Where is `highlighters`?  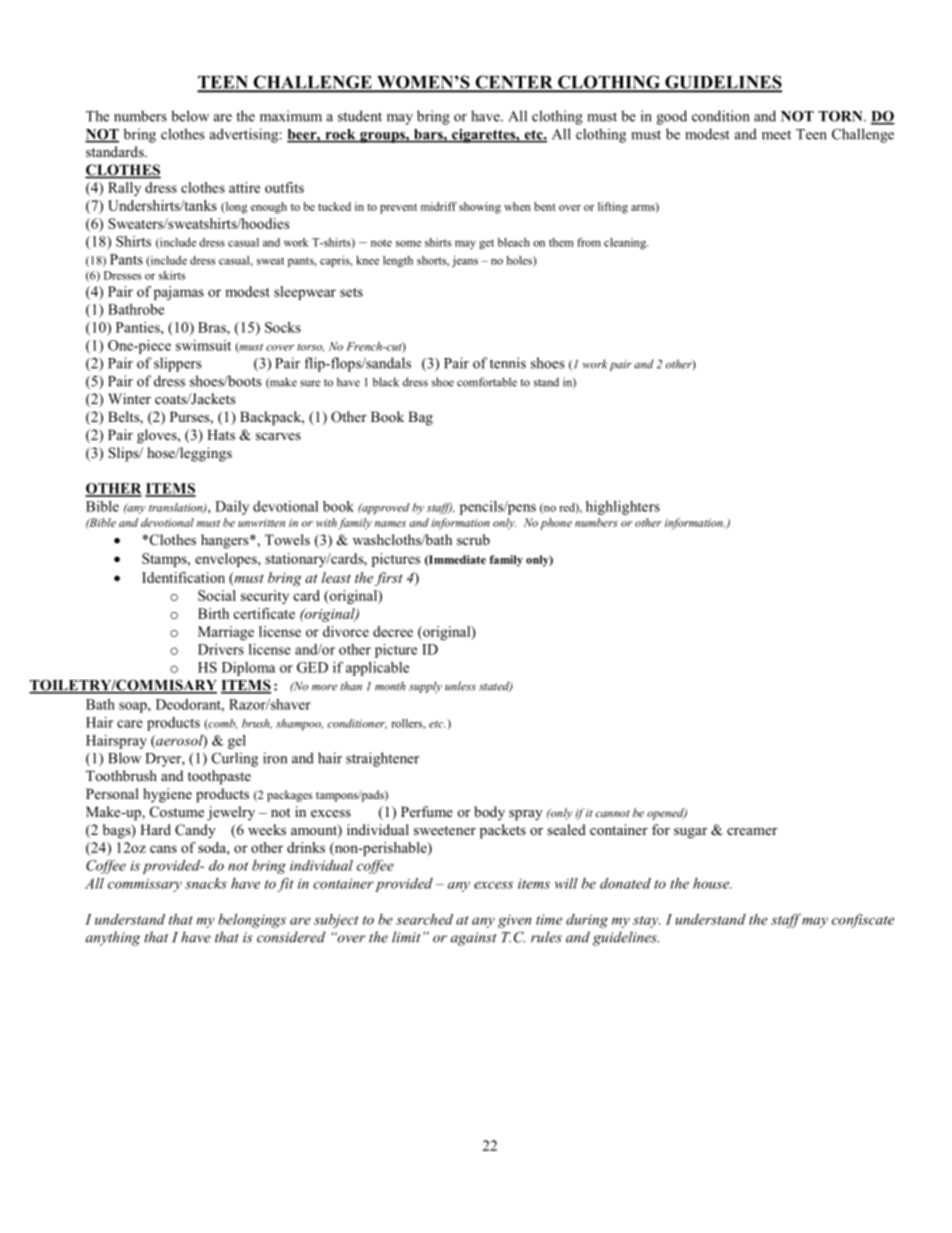
highlighters is located at coordinates (623, 508).
